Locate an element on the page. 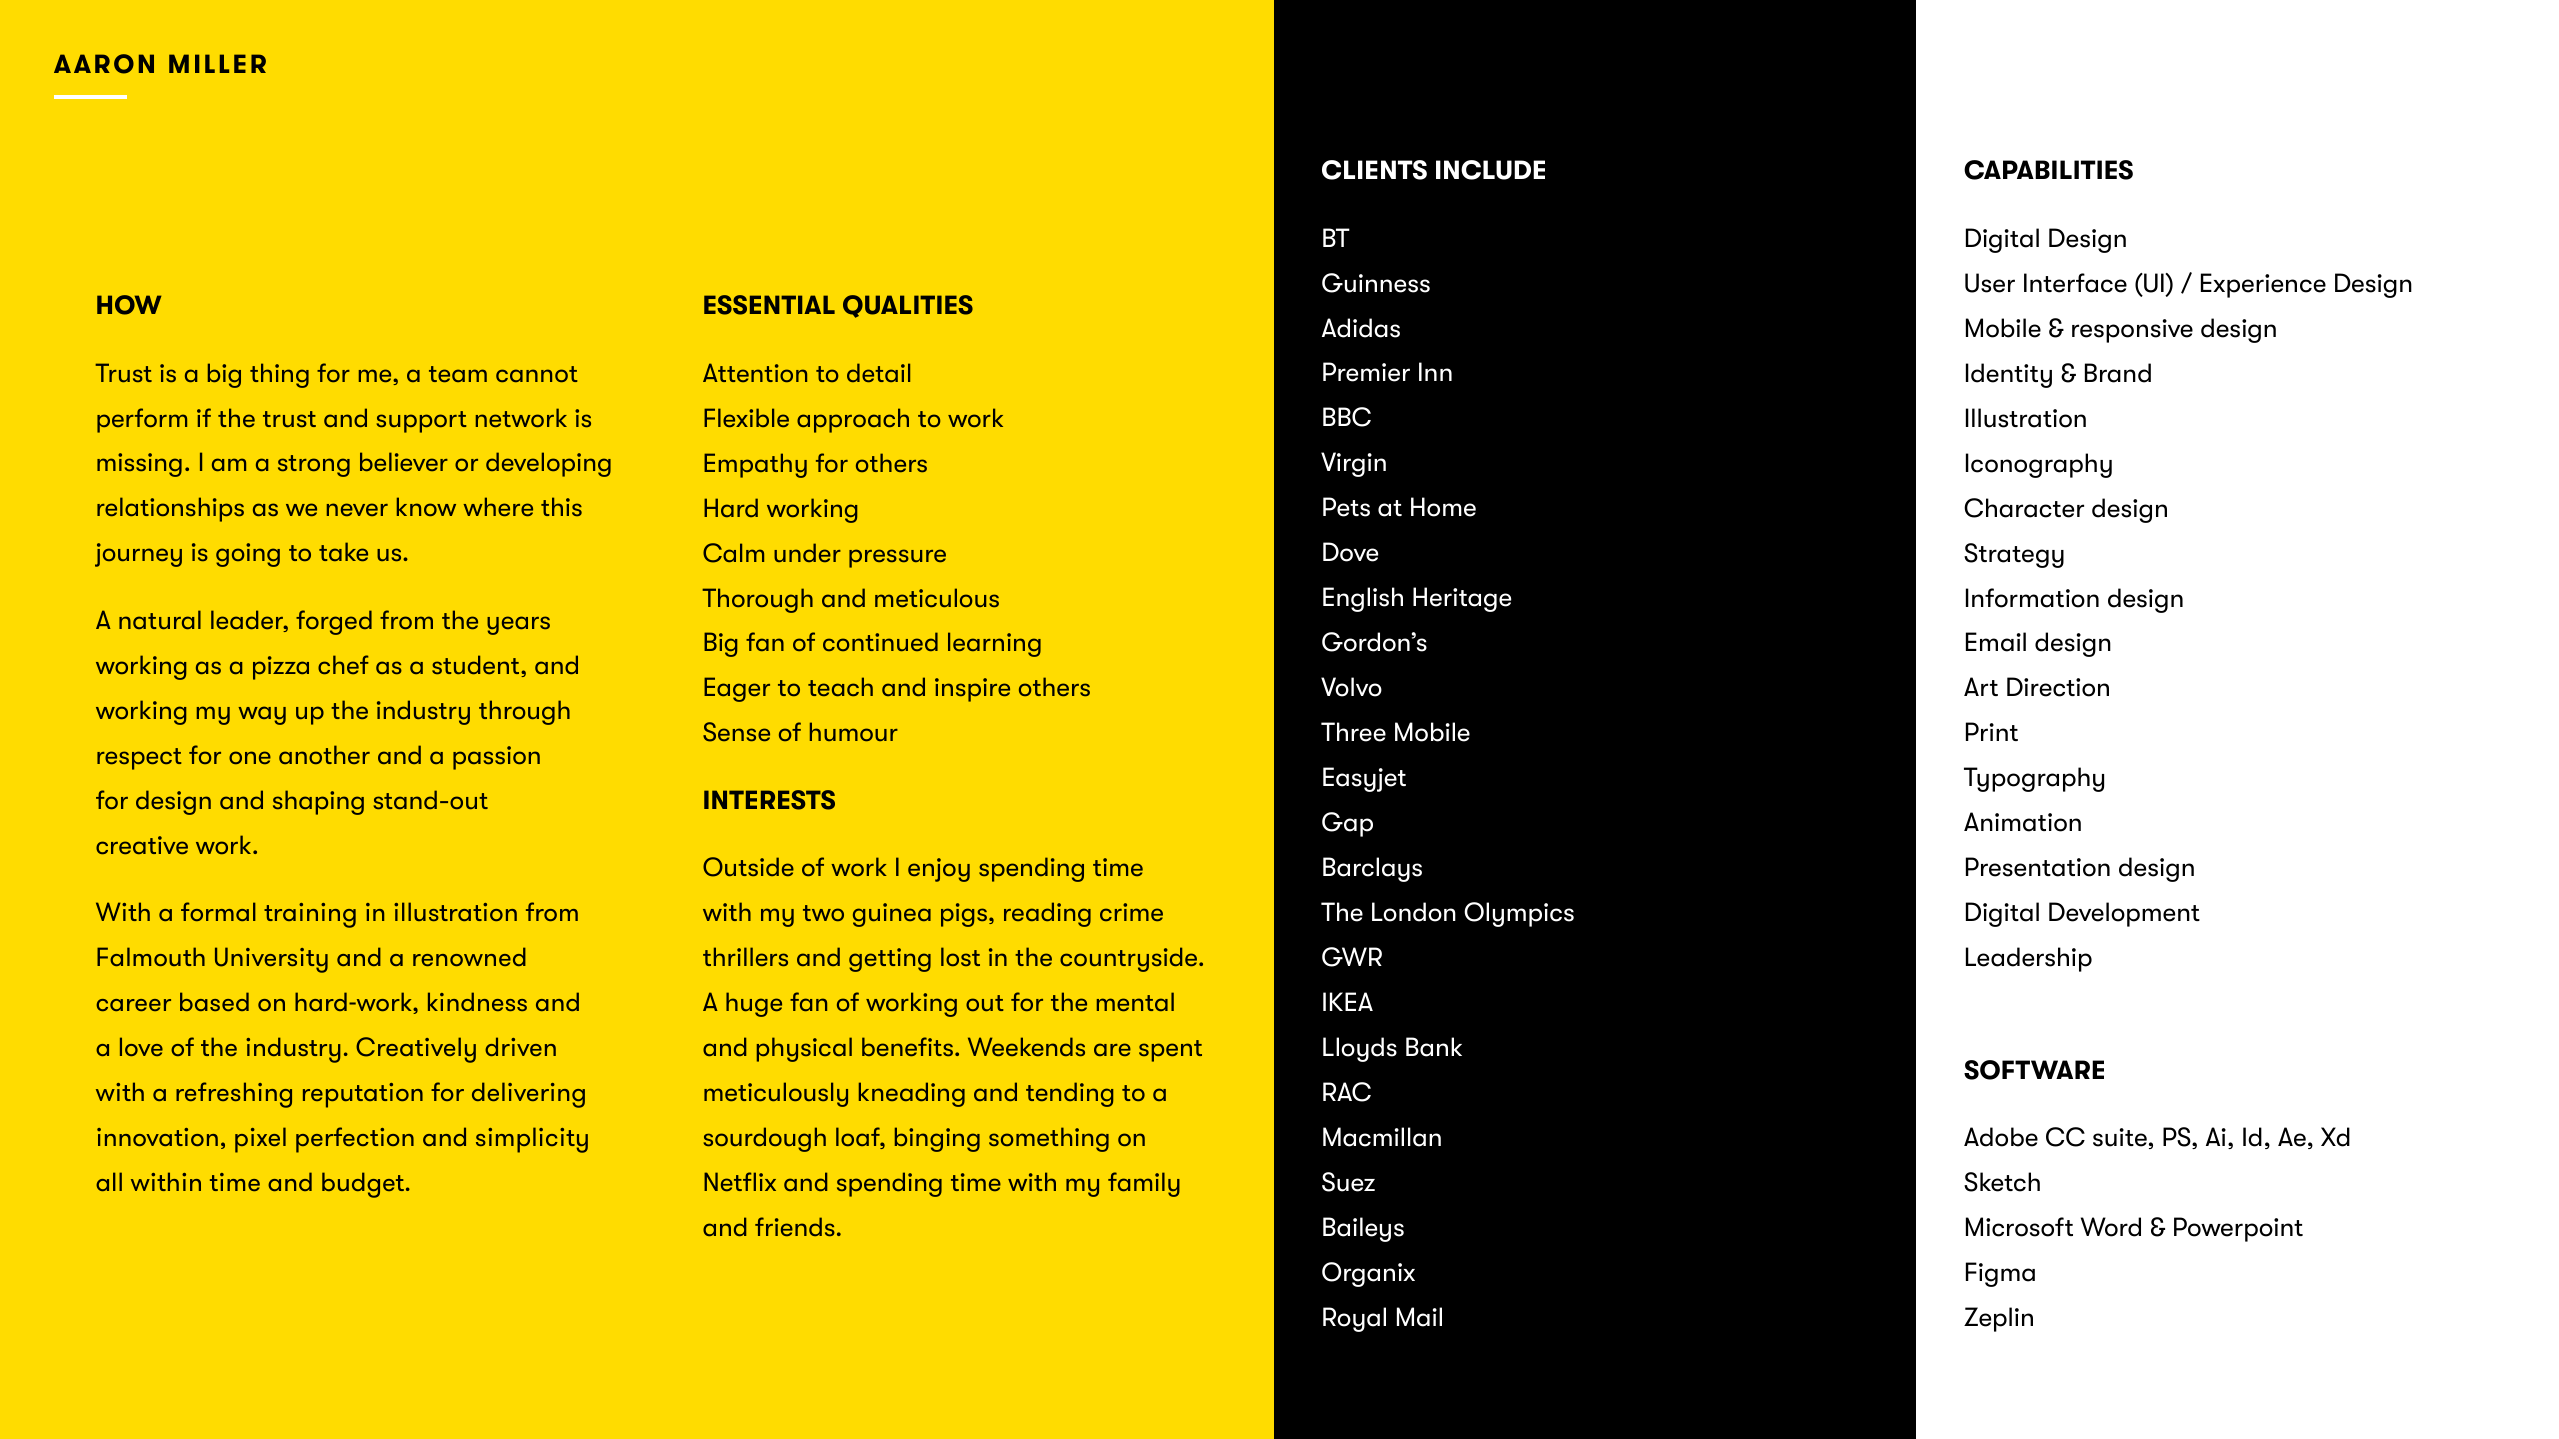 The width and height of the document is (2559, 1439). Virgin is located at coordinates (1353, 464).
